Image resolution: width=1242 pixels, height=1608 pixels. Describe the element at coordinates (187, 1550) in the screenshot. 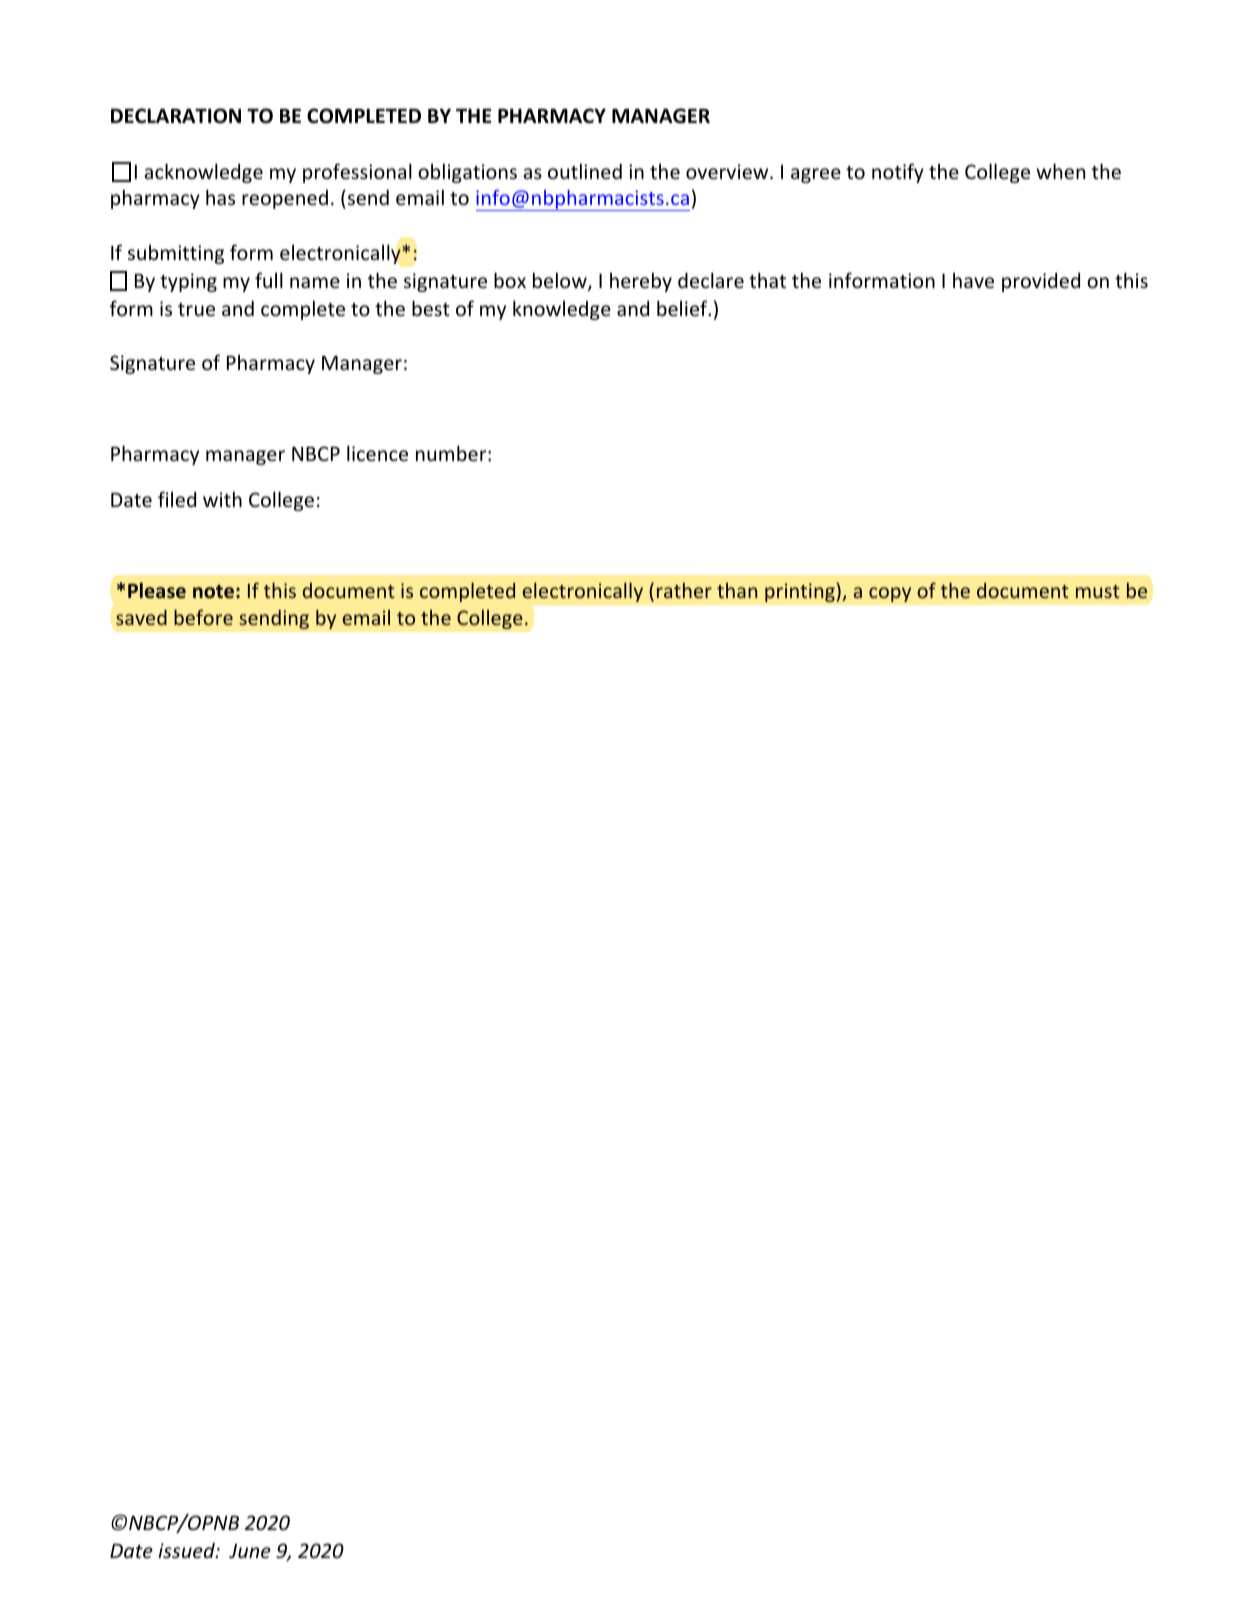

I see `issued` at that location.
